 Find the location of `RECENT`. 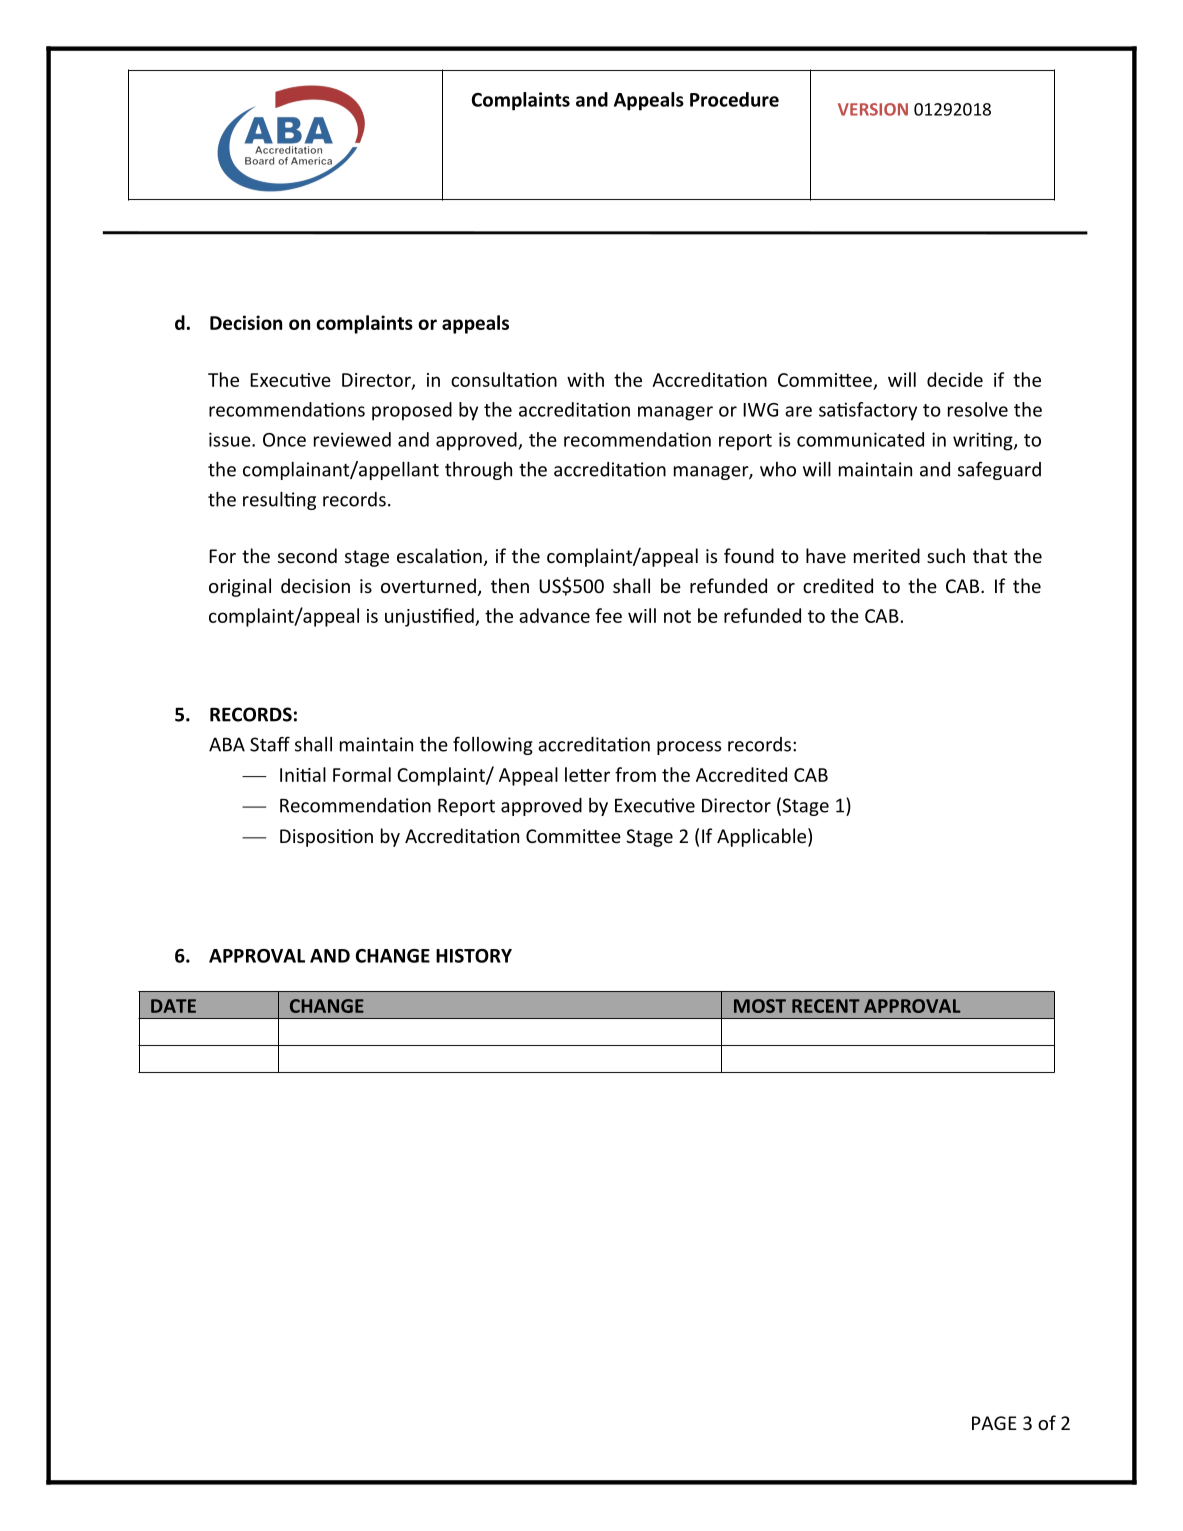

RECENT is located at coordinates (826, 1006).
